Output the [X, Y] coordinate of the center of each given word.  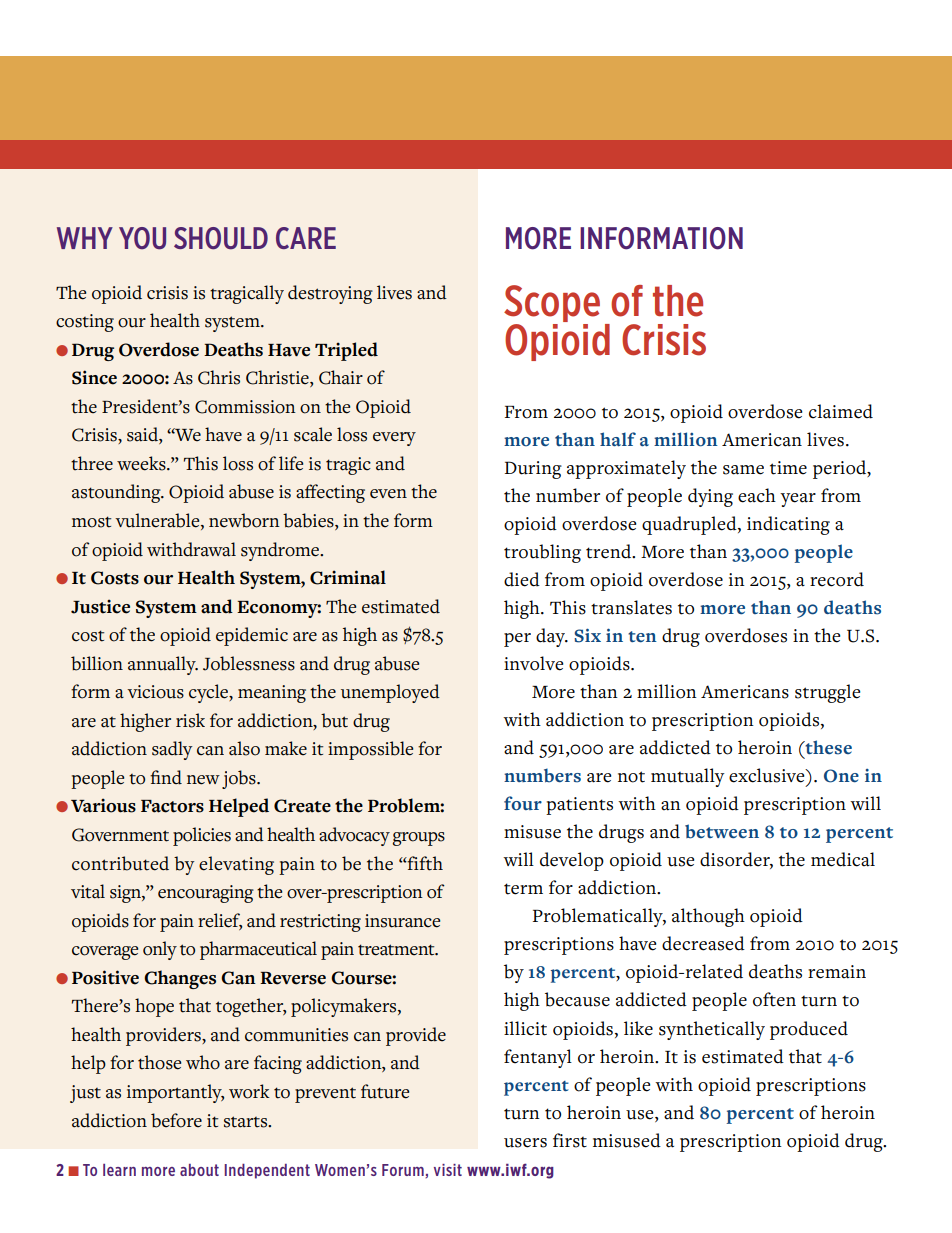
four [523, 803]
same [743, 470]
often [774, 999]
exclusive [768, 775]
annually [163, 665]
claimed [841, 411]
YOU [142, 238]
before [176, 1120]
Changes [180, 979]
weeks [142, 463]
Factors [172, 806]
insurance [402, 921]
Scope [552, 305]
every [394, 439]
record [837, 579]
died [522, 579]
